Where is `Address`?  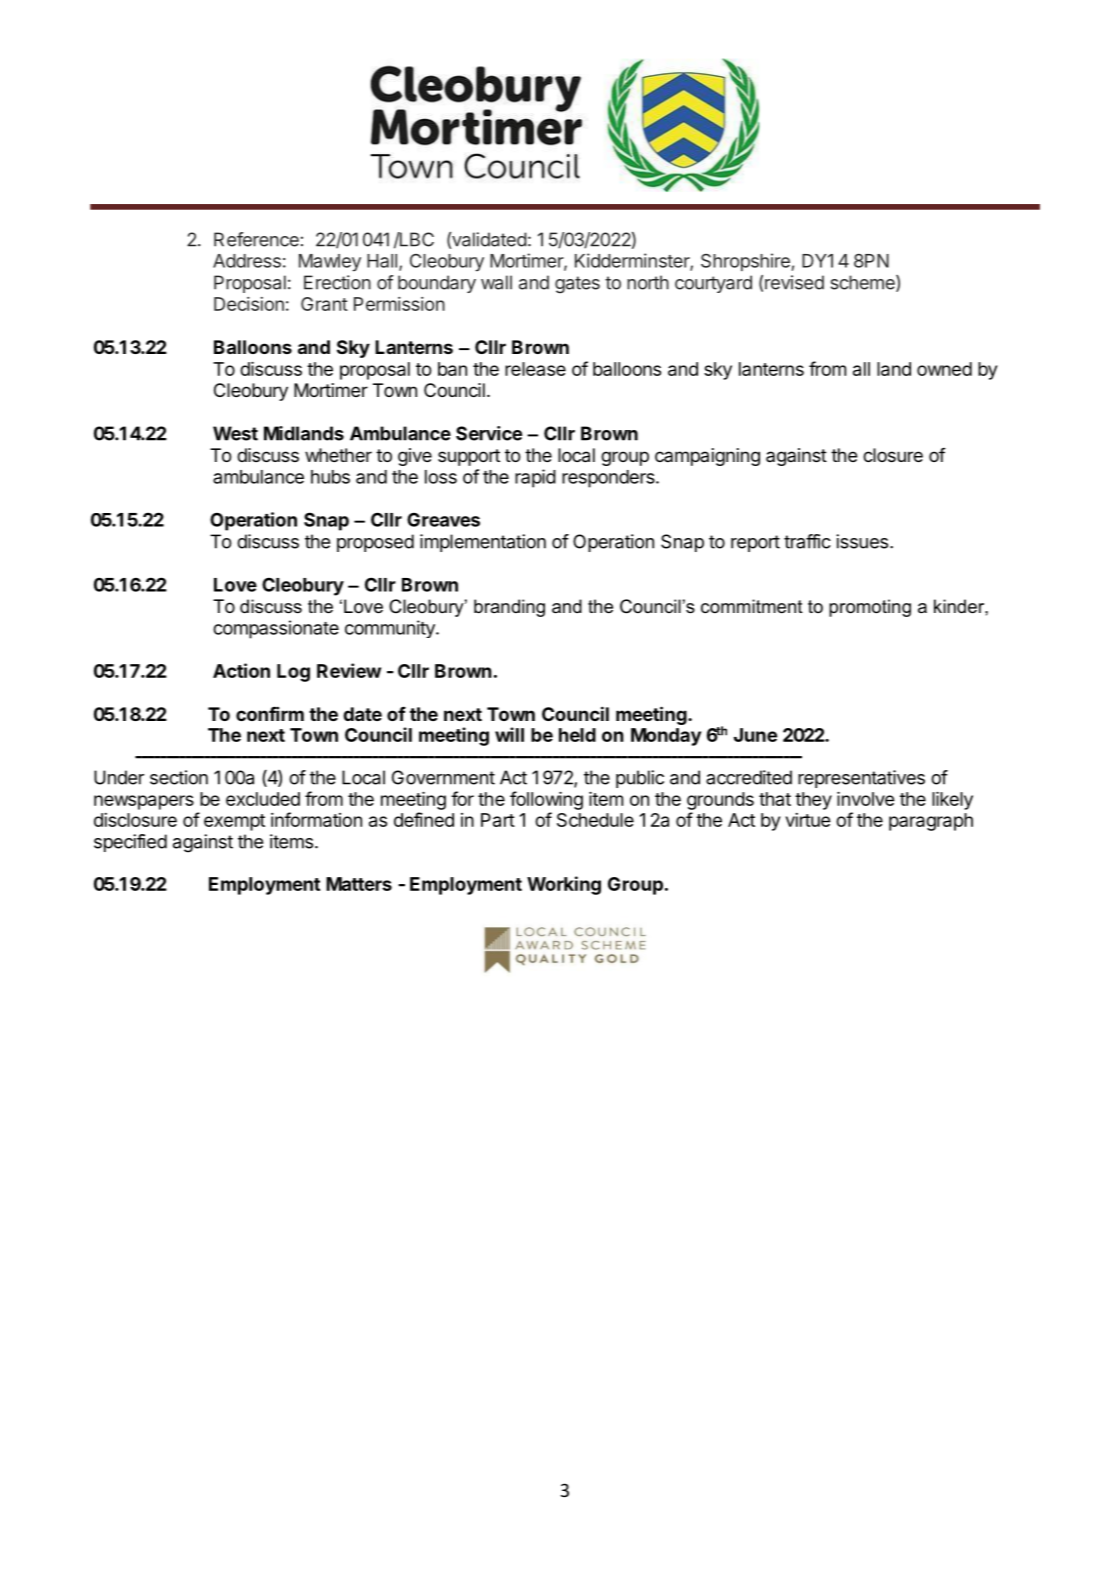
Address is located at coordinates (247, 261).
